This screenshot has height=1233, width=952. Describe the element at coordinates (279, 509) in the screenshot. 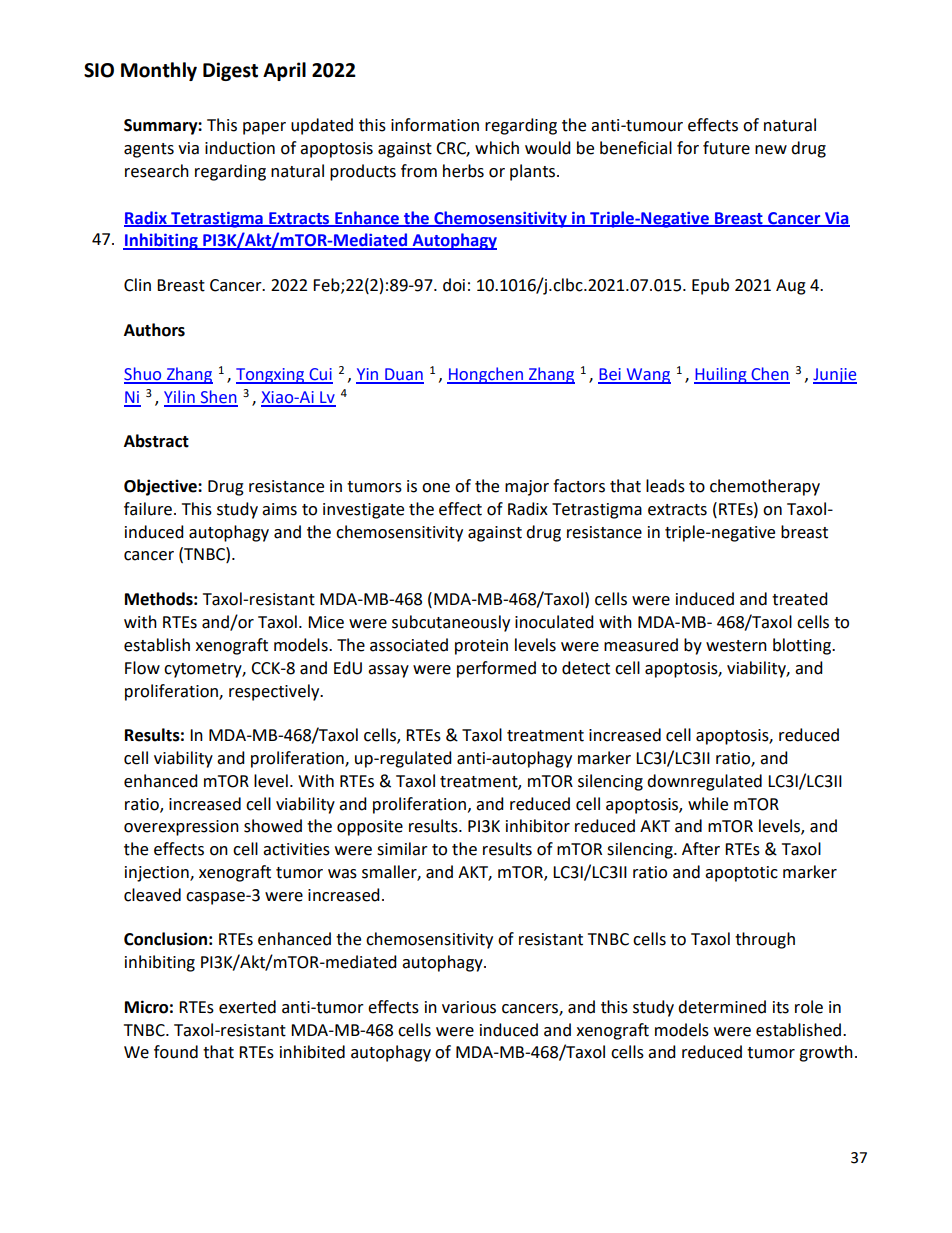

I see `aims` at that location.
